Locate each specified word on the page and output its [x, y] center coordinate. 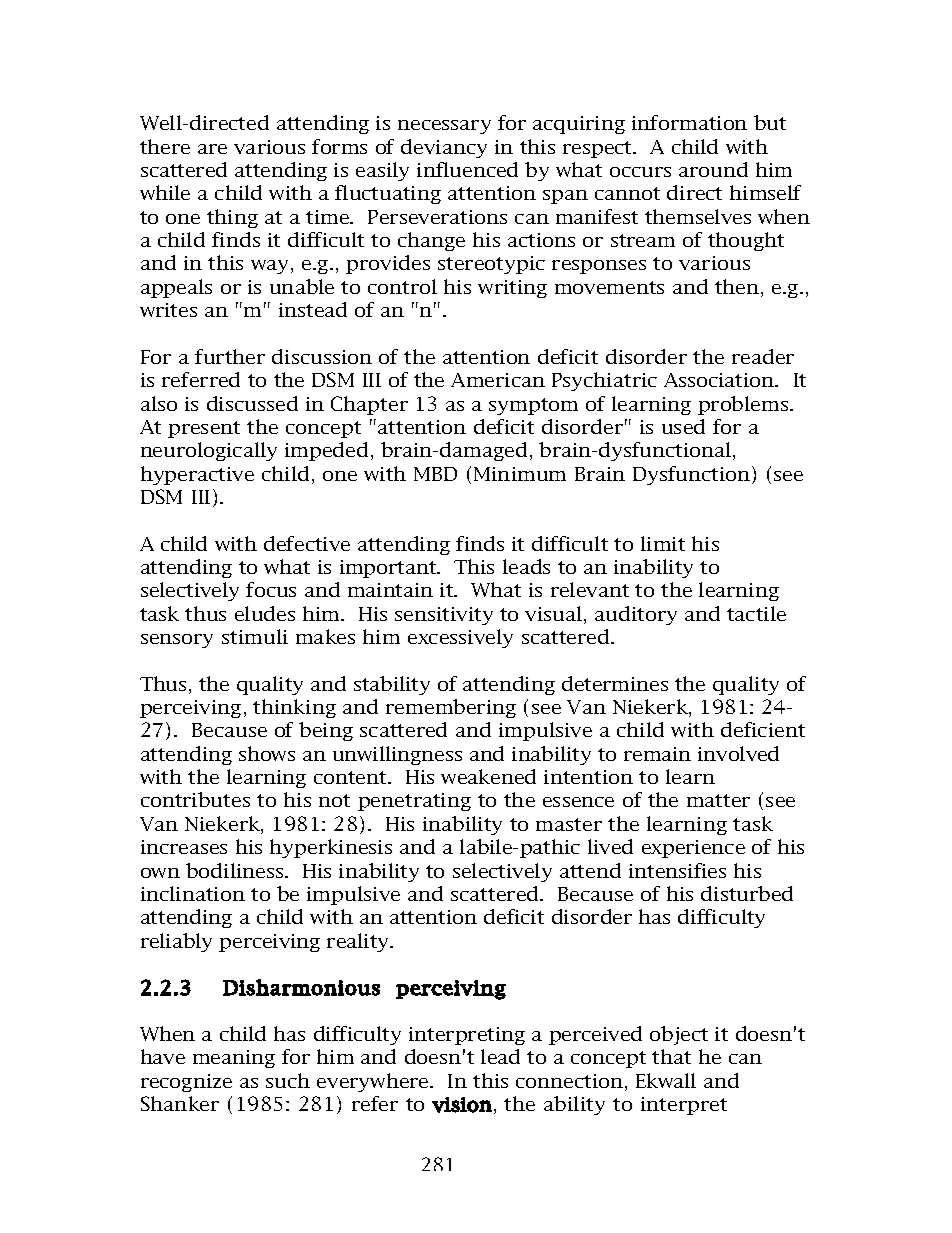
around [713, 169]
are [212, 149]
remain [657, 754]
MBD [435, 474]
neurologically [209, 451]
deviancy [444, 148]
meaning [234, 1059]
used [683, 426]
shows [267, 753]
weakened [488, 776]
